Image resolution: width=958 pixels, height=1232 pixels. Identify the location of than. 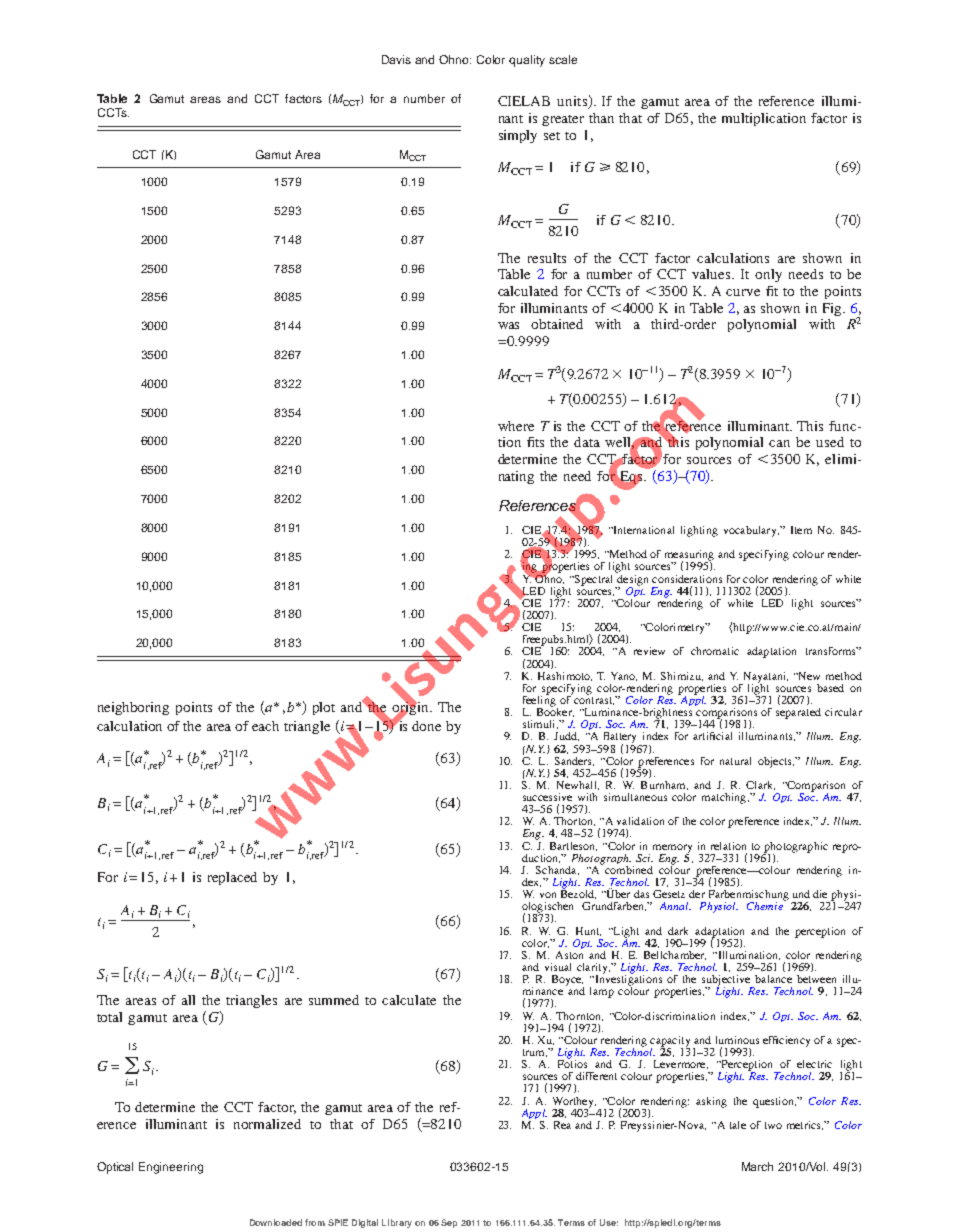
(601, 118).
